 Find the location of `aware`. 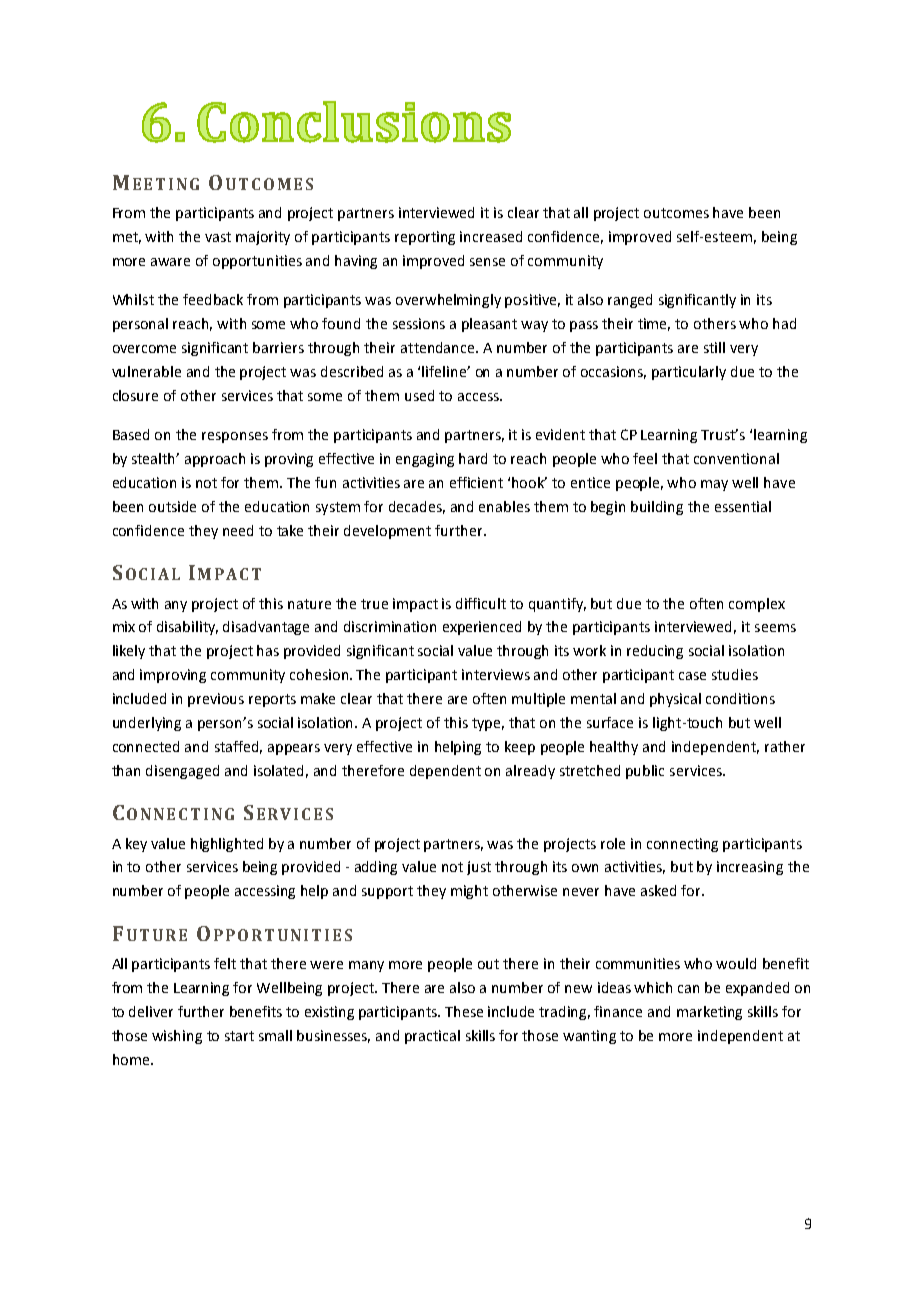

aware is located at coordinates (170, 262).
